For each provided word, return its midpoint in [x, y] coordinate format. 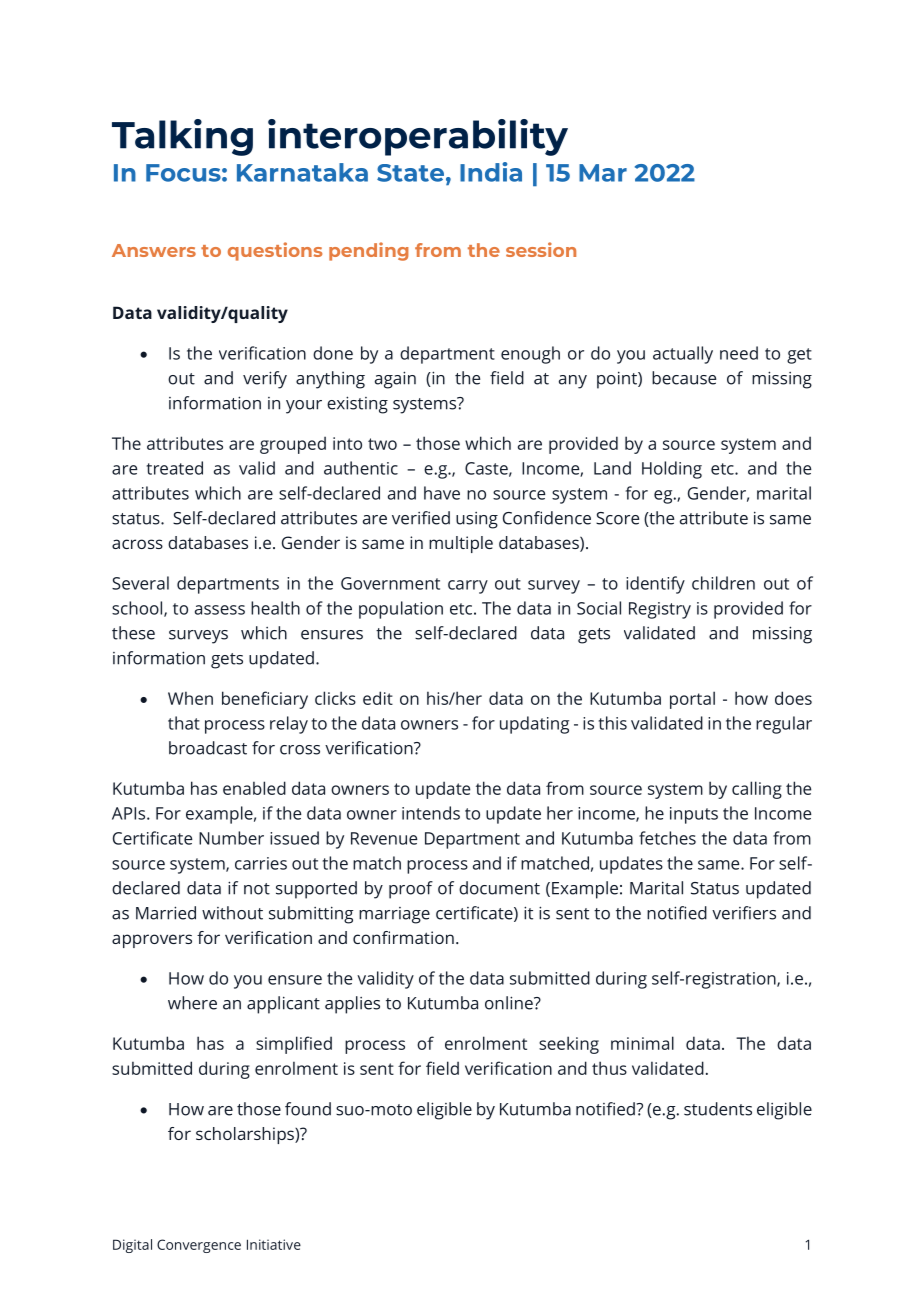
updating [534, 725]
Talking [182, 137]
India [491, 172]
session [541, 249]
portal [692, 700]
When [190, 698]
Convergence [199, 1246]
